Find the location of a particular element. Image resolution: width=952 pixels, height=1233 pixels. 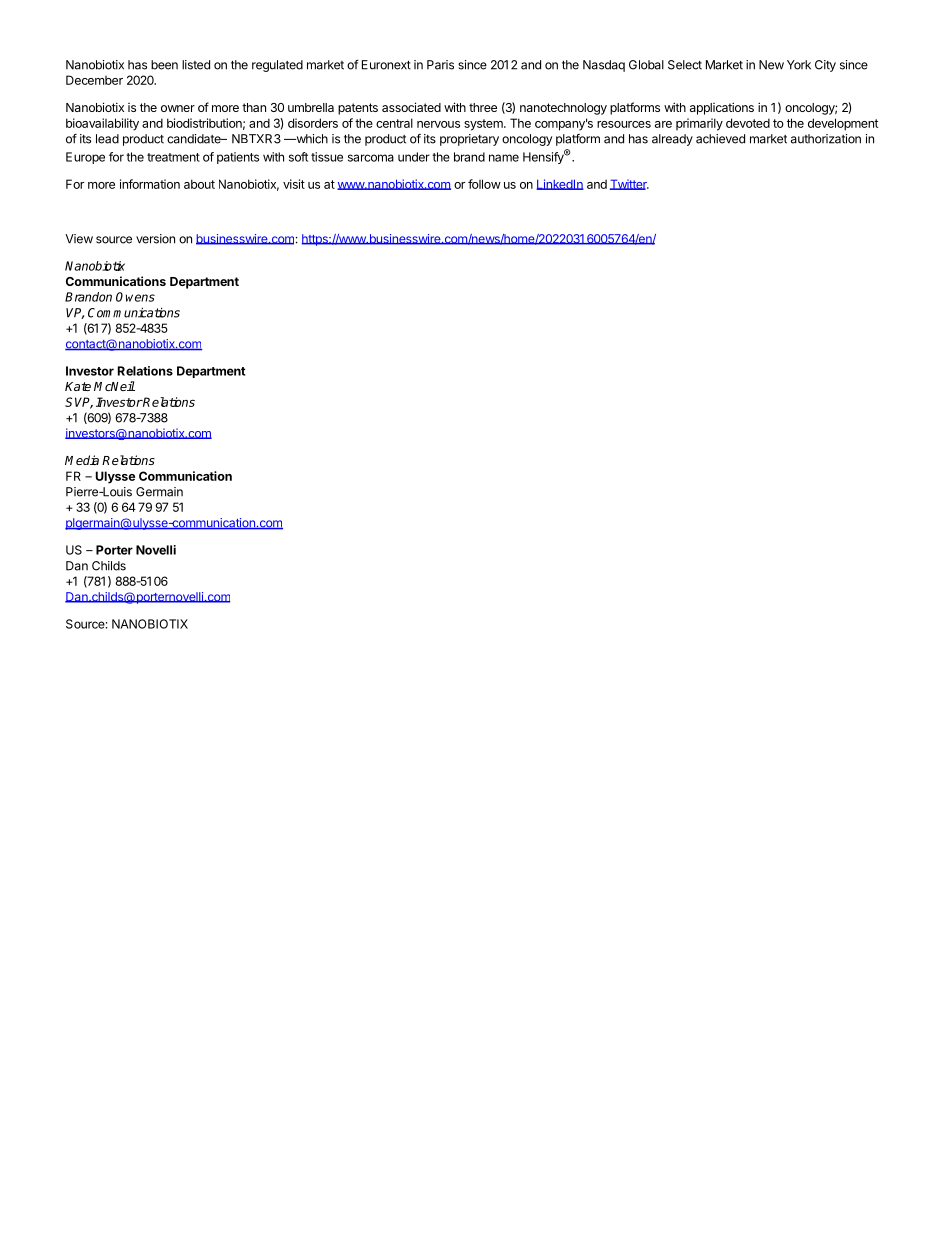

version is located at coordinates (155, 239).
